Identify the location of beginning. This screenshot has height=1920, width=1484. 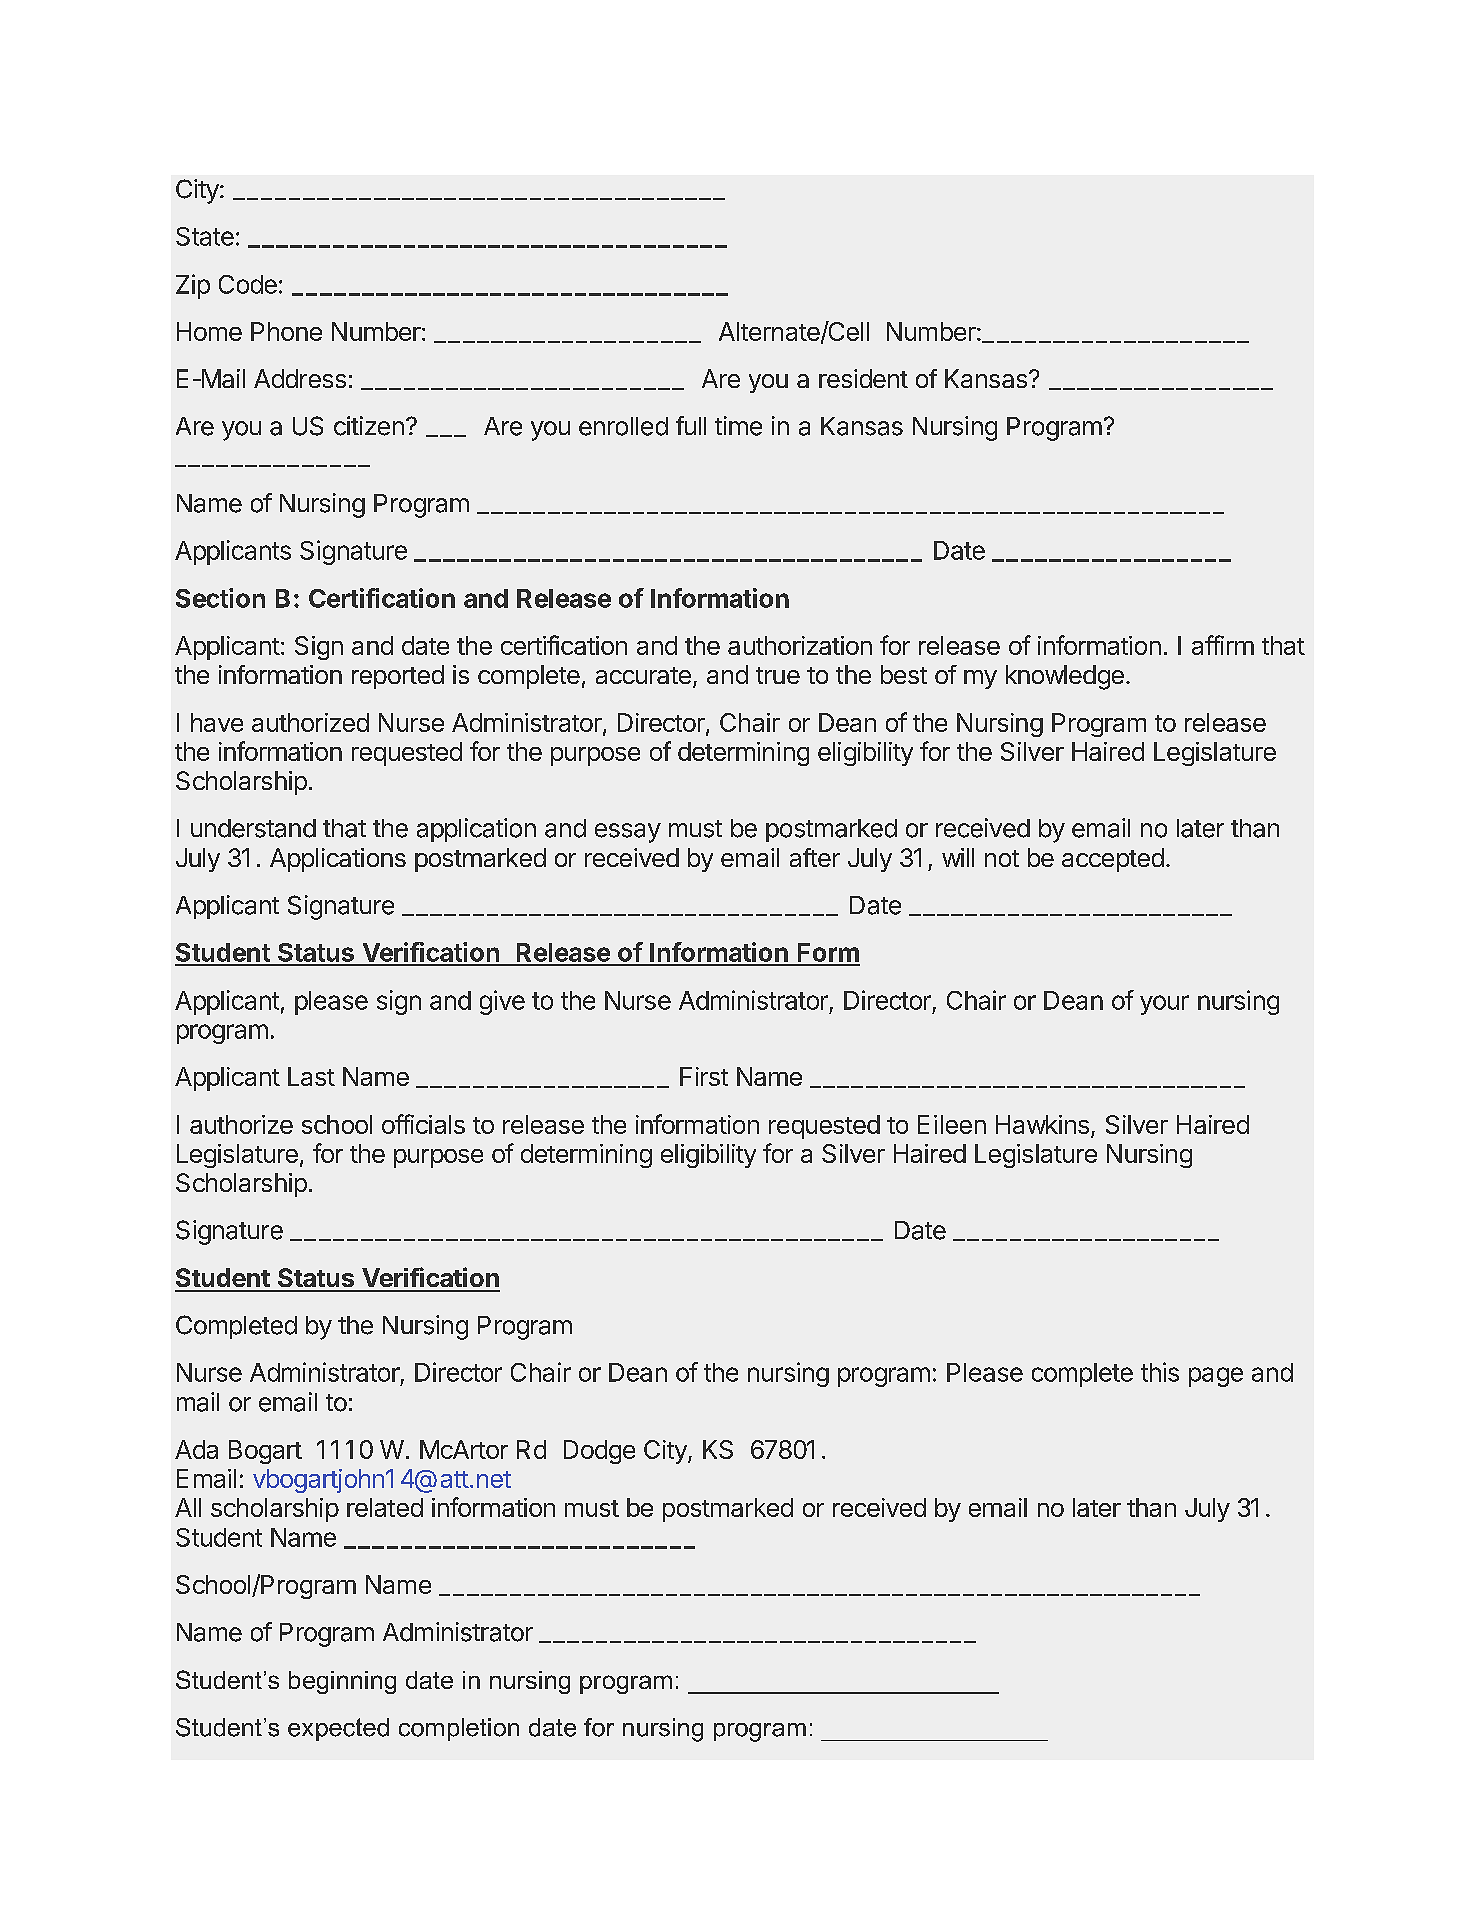
(342, 1682).
